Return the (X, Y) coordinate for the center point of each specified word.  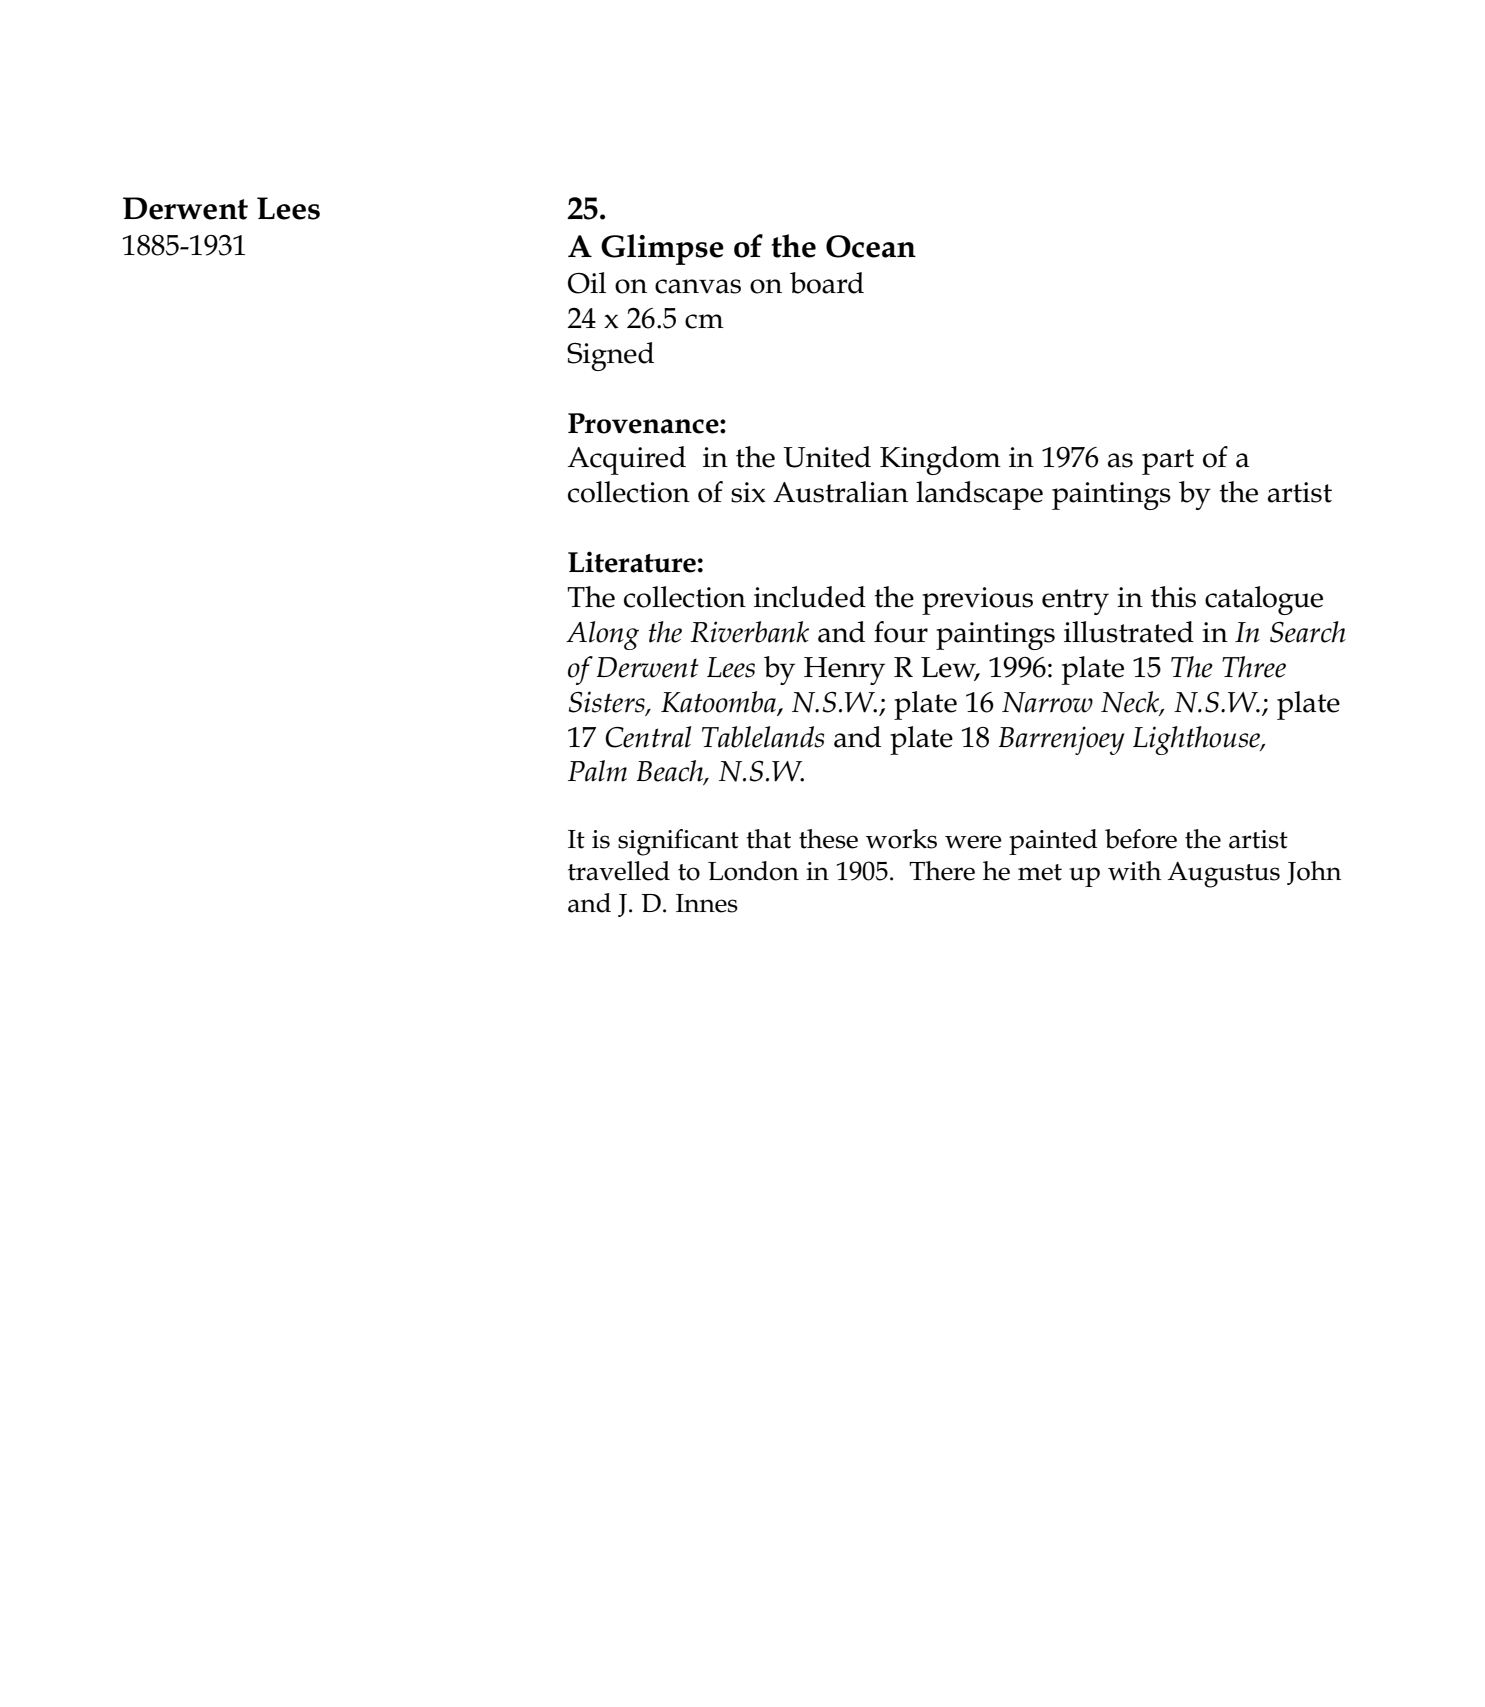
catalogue (1264, 600)
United (827, 457)
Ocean (871, 246)
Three (1254, 667)
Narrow (1047, 702)
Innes (707, 903)
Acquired (627, 460)
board (827, 283)
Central (648, 737)
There (942, 871)
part (1168, 462)
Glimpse (662, 249)
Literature (632, 562)
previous (977, 601)
